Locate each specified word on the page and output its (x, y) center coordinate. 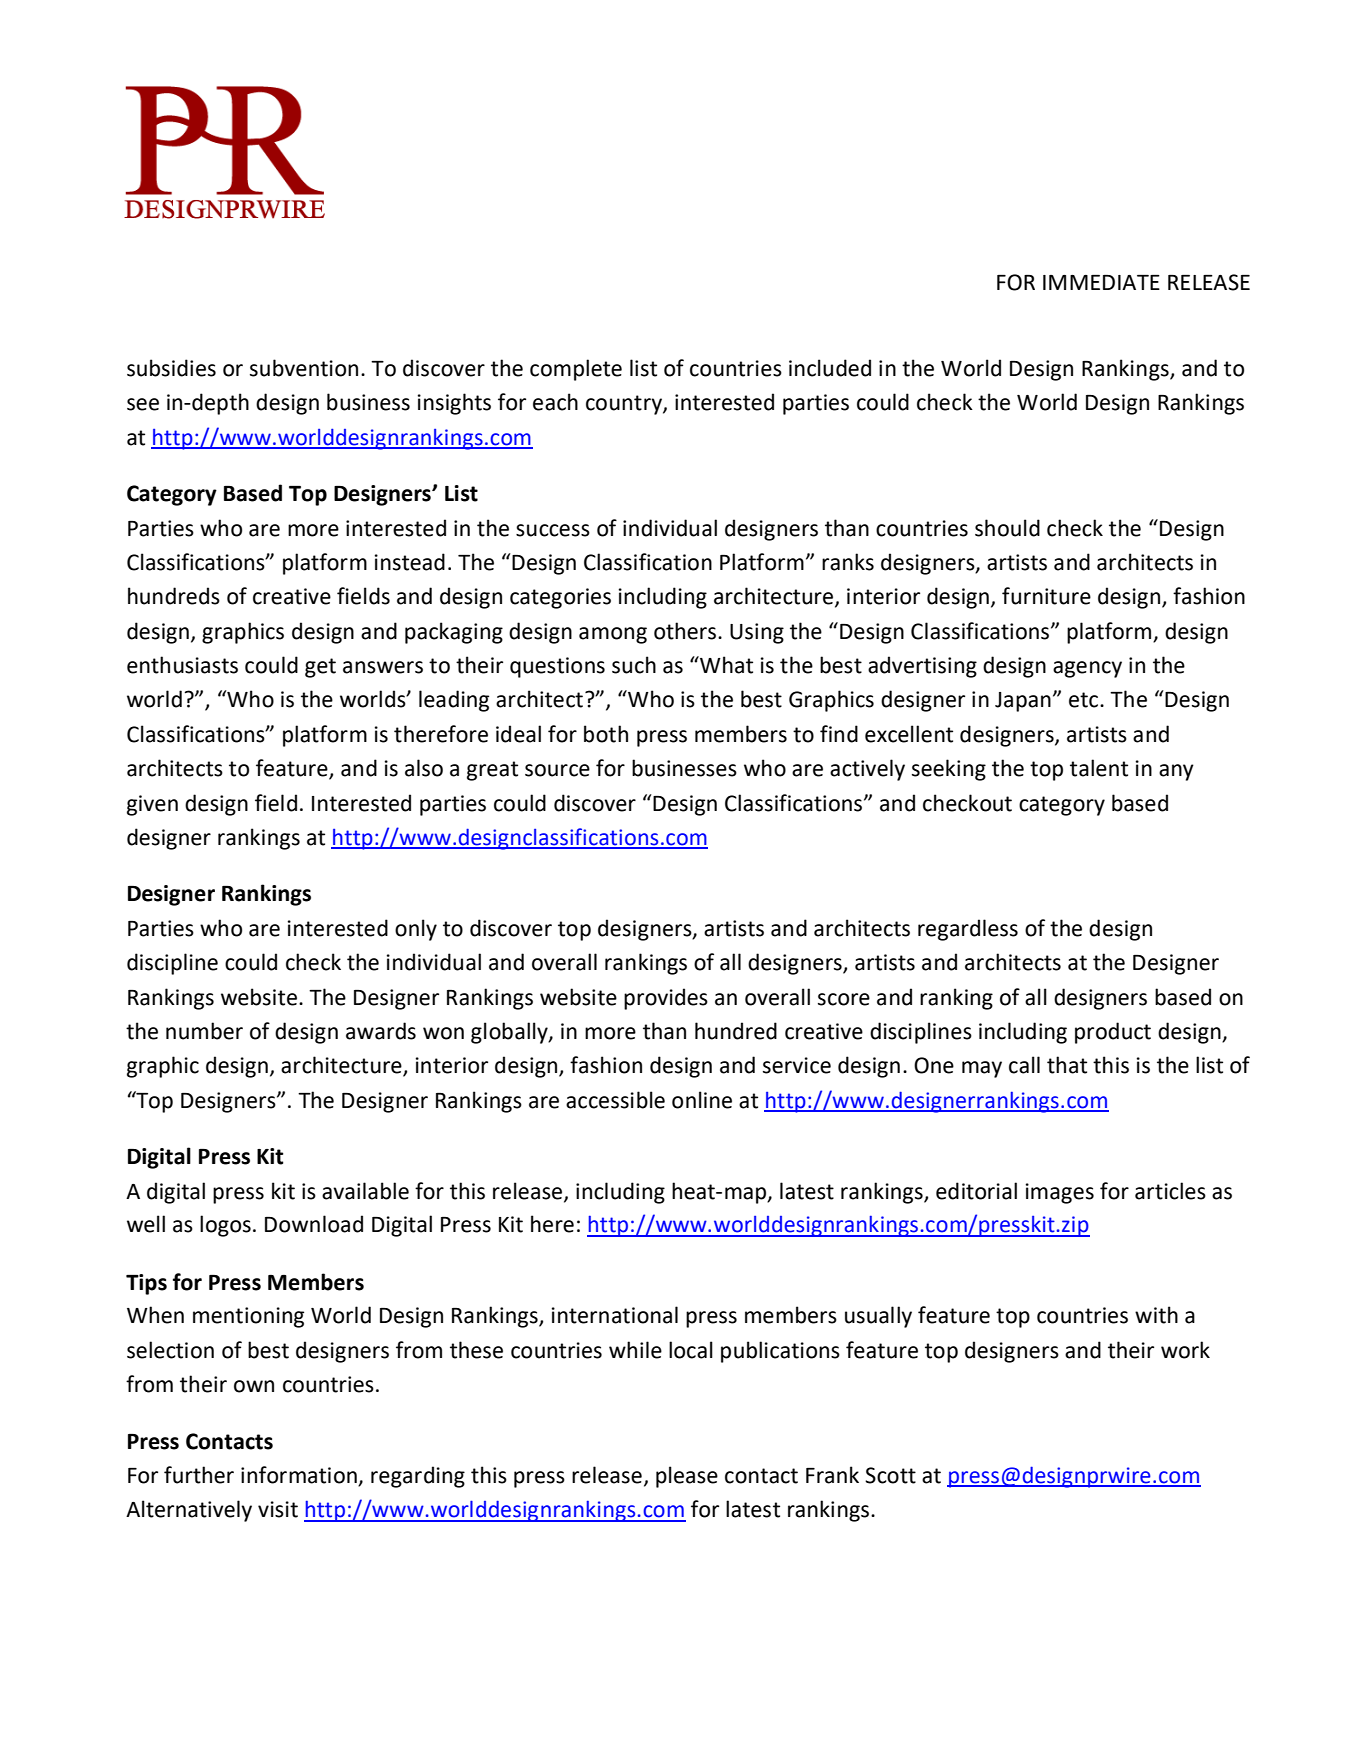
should (1007, 528)
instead (410, 562)
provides (666, 999)
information (300, 1476)
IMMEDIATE (1101, 282)
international (615, 1315)
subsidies (171, 368)
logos (225, 1226)
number (204, 1031)
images (1060, 1193)
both (606, 734)
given (152, 805)
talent (1099, 768)
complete (576, 370)
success (553, 530)
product (1113, 1033)
